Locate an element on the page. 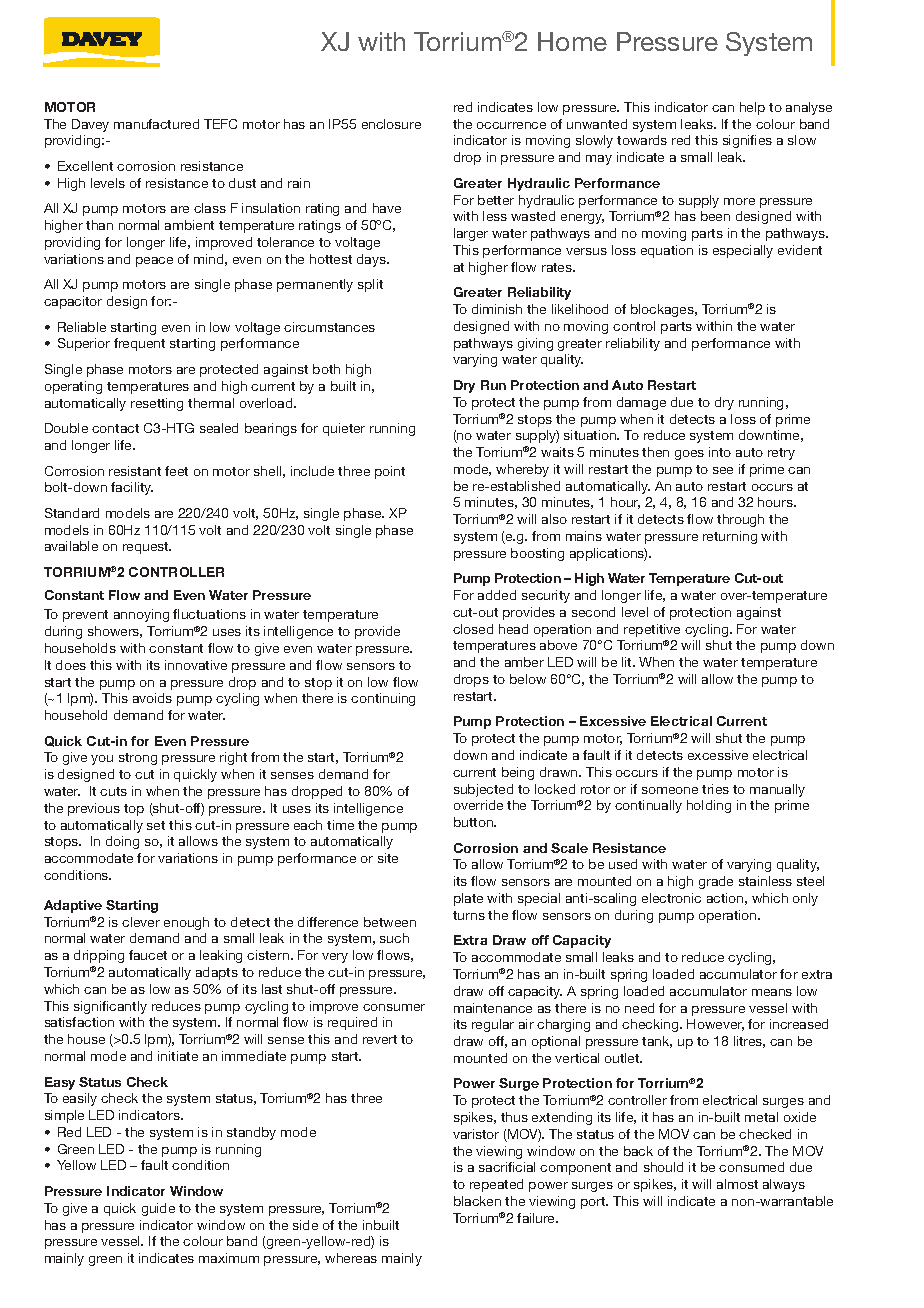  blacken is located at coordinates (477, 1201).
